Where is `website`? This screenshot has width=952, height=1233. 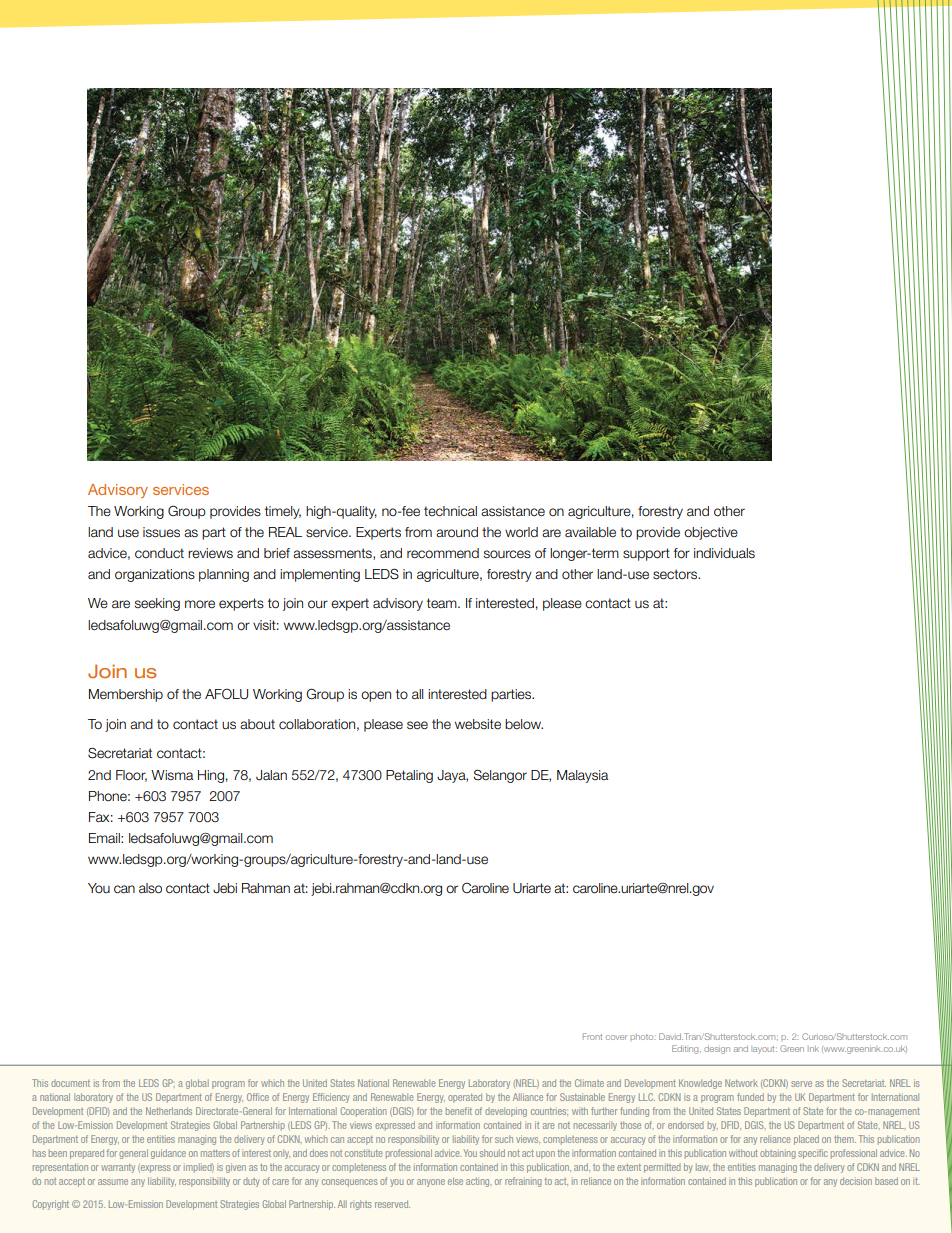 website is located at coordinates (478, 724).
